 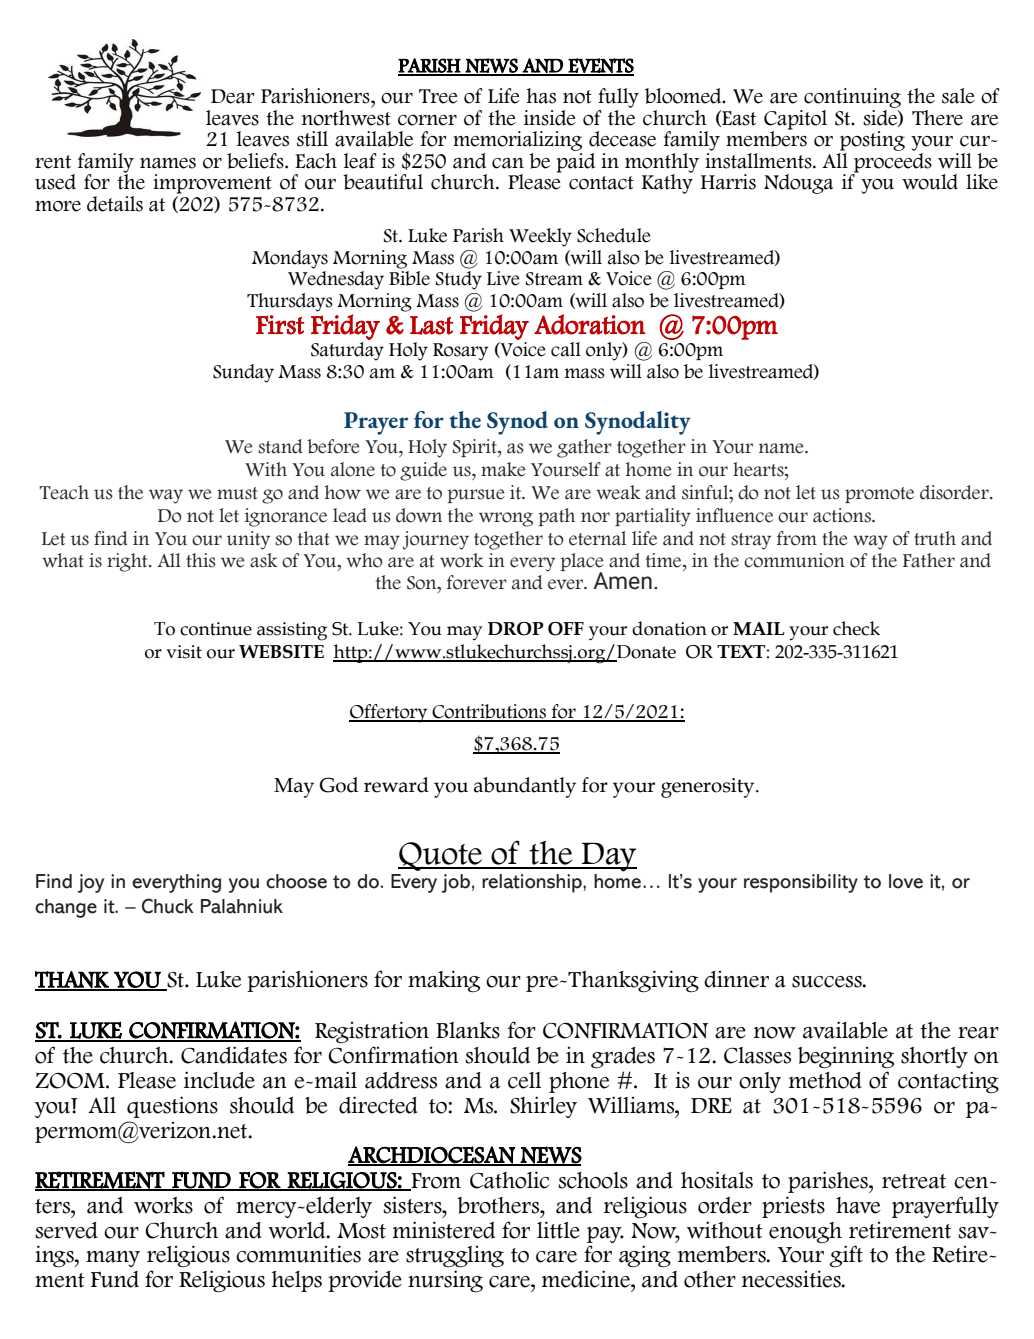 What do you see at coordinates (232, 96) in the page?
I see `Dear` at bounding box center [232, 96].
